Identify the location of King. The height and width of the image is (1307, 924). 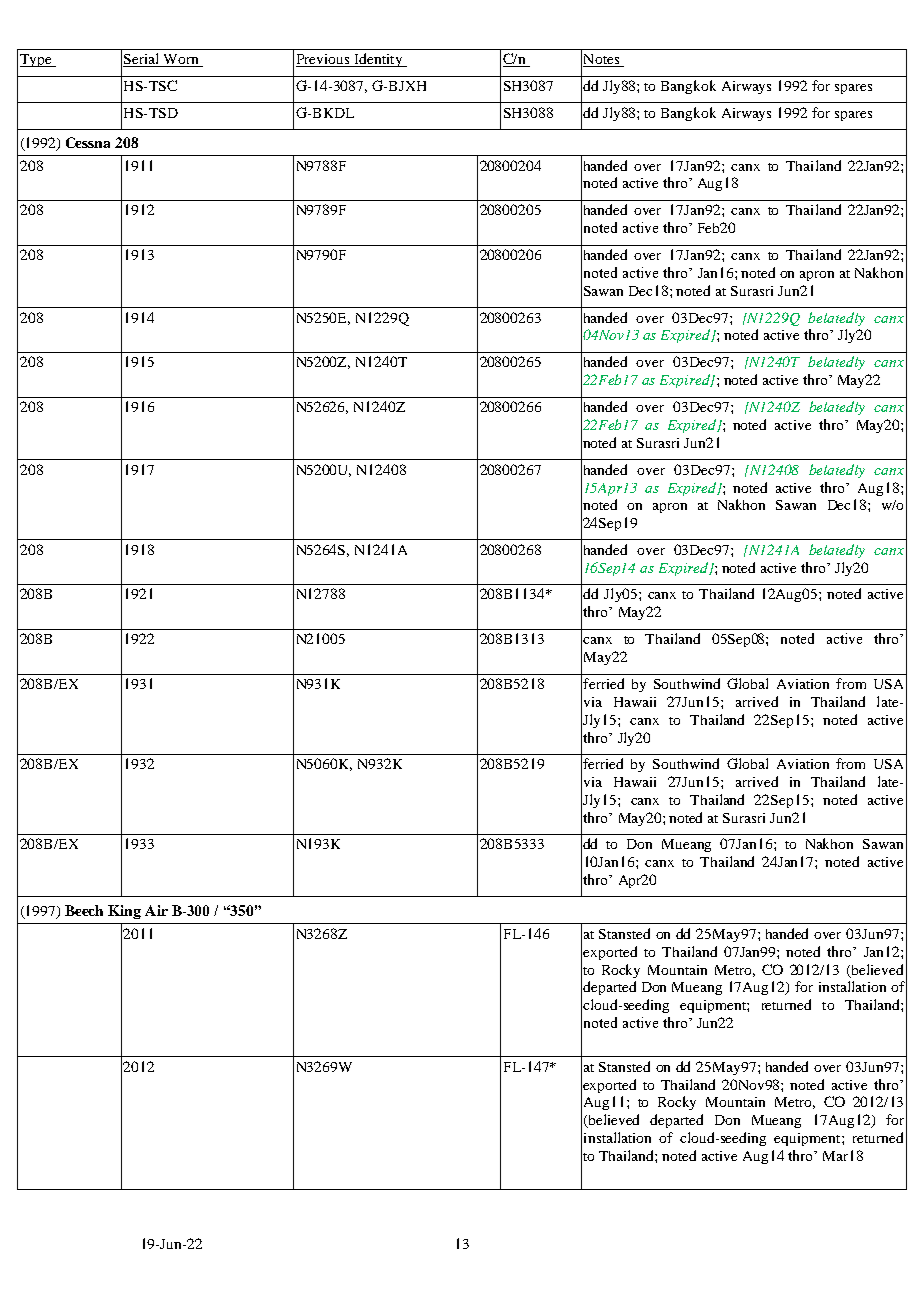
(124, 912).
